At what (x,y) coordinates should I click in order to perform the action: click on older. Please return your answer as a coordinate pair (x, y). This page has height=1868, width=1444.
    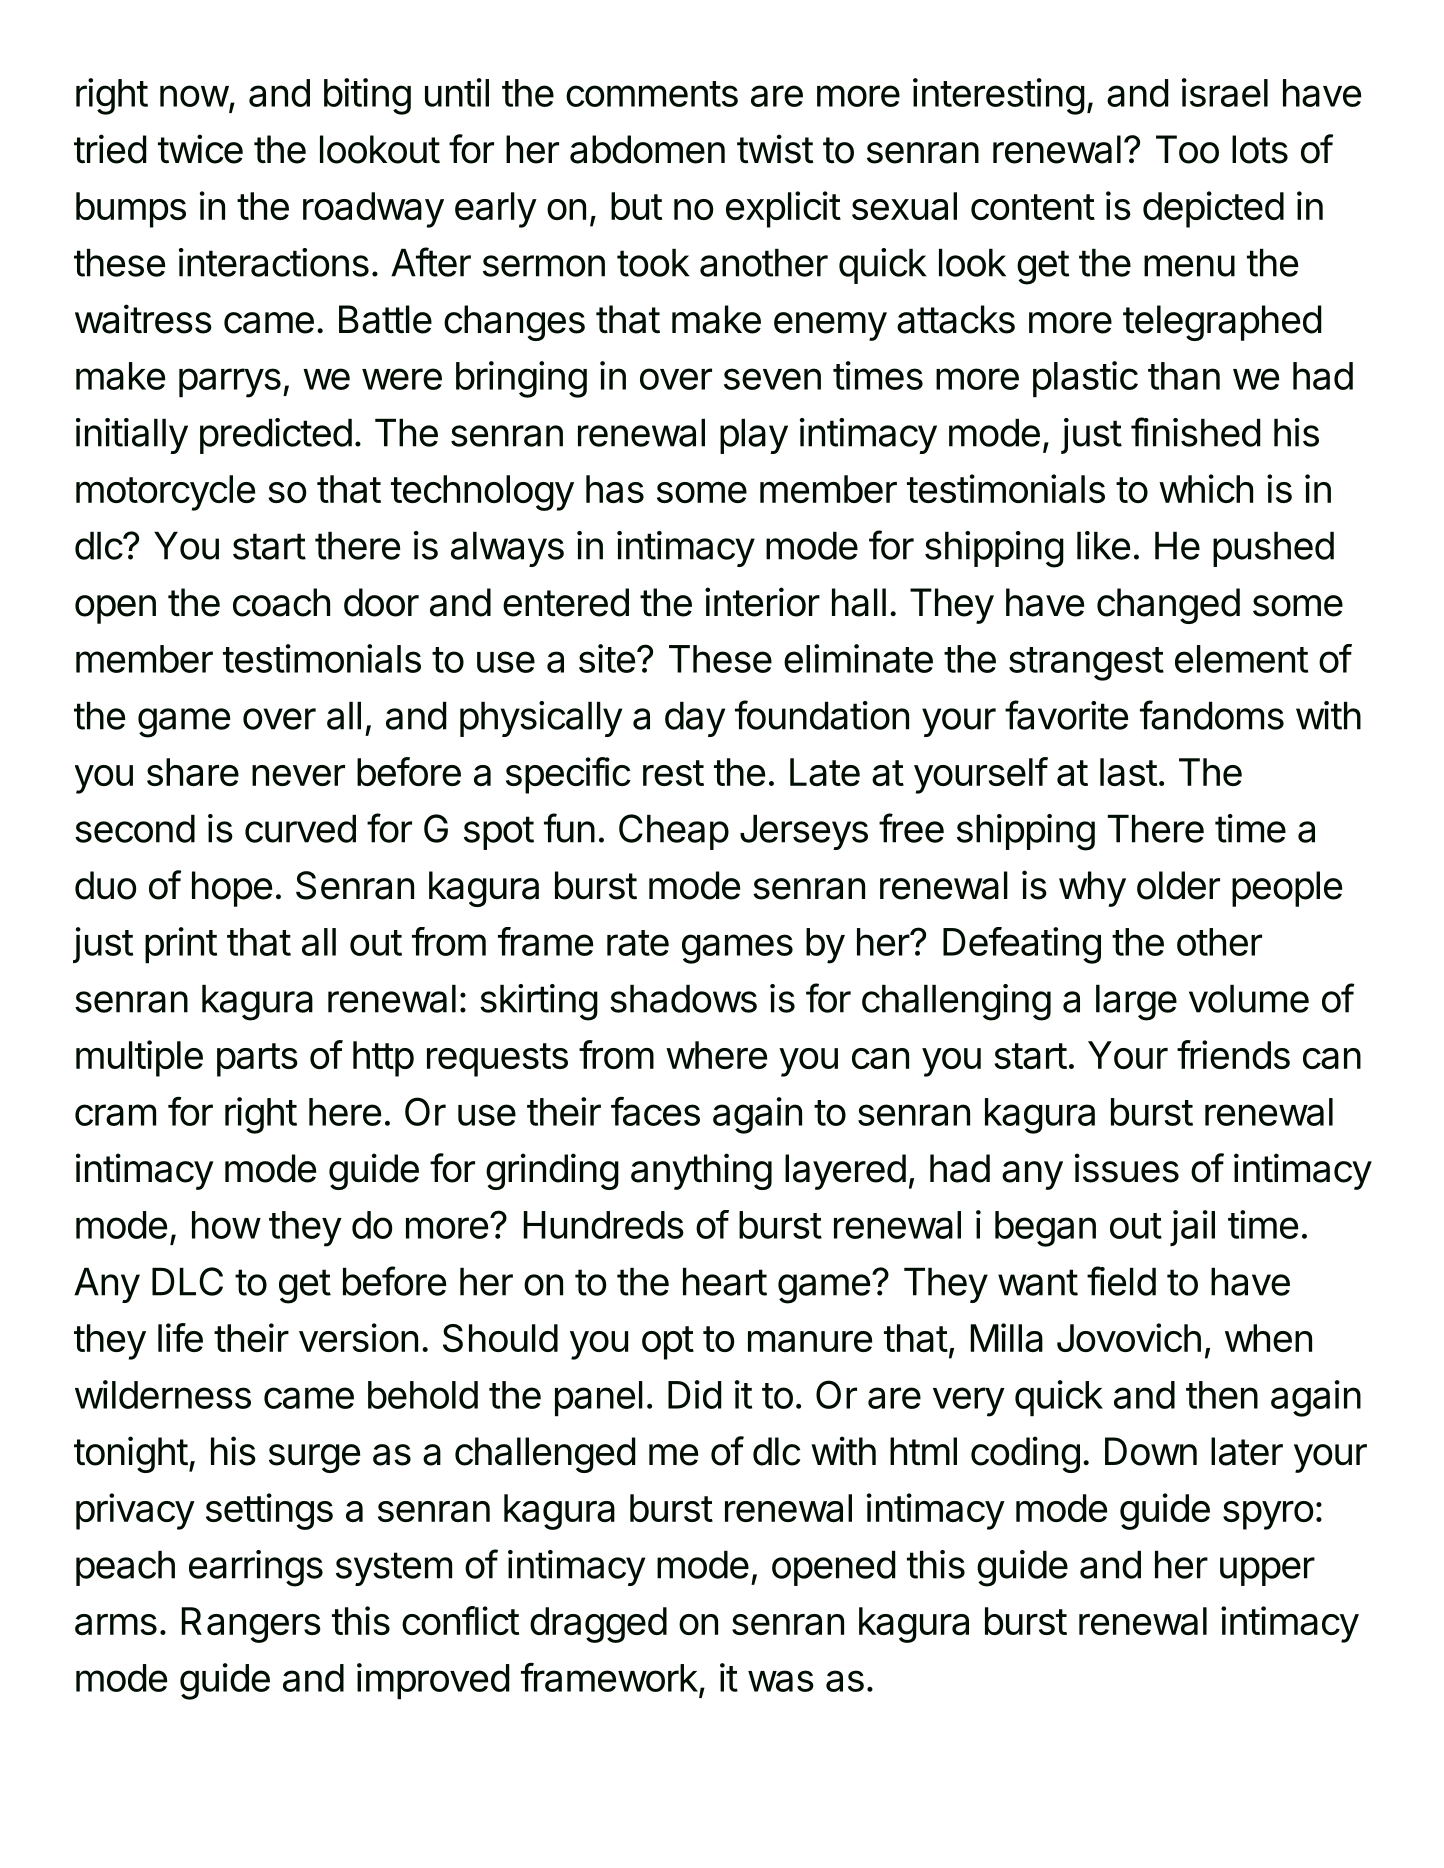
    Looking at the image, I should click on (1178, 885).
